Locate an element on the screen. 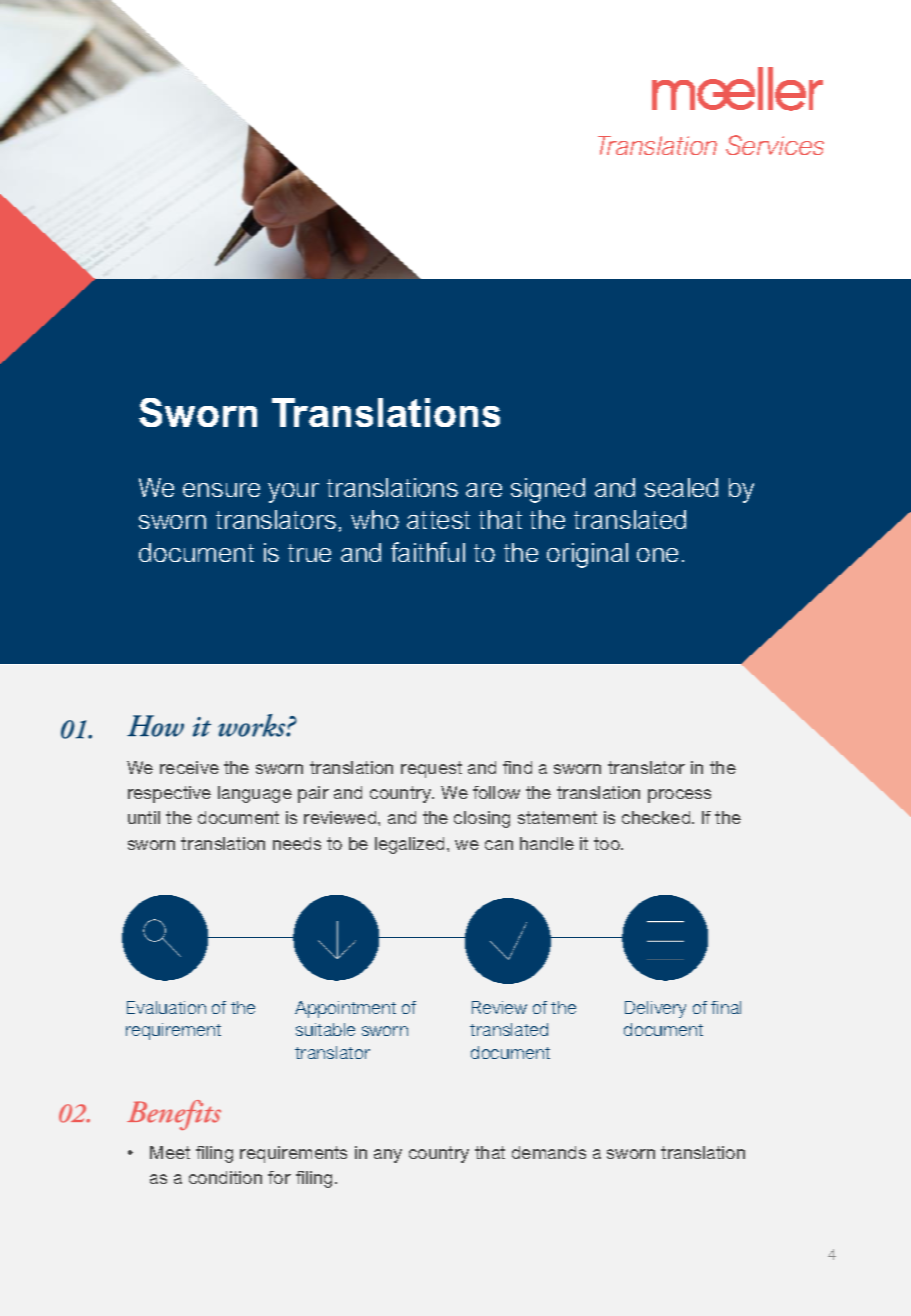  condition is located at coordinates (225, 1177).
